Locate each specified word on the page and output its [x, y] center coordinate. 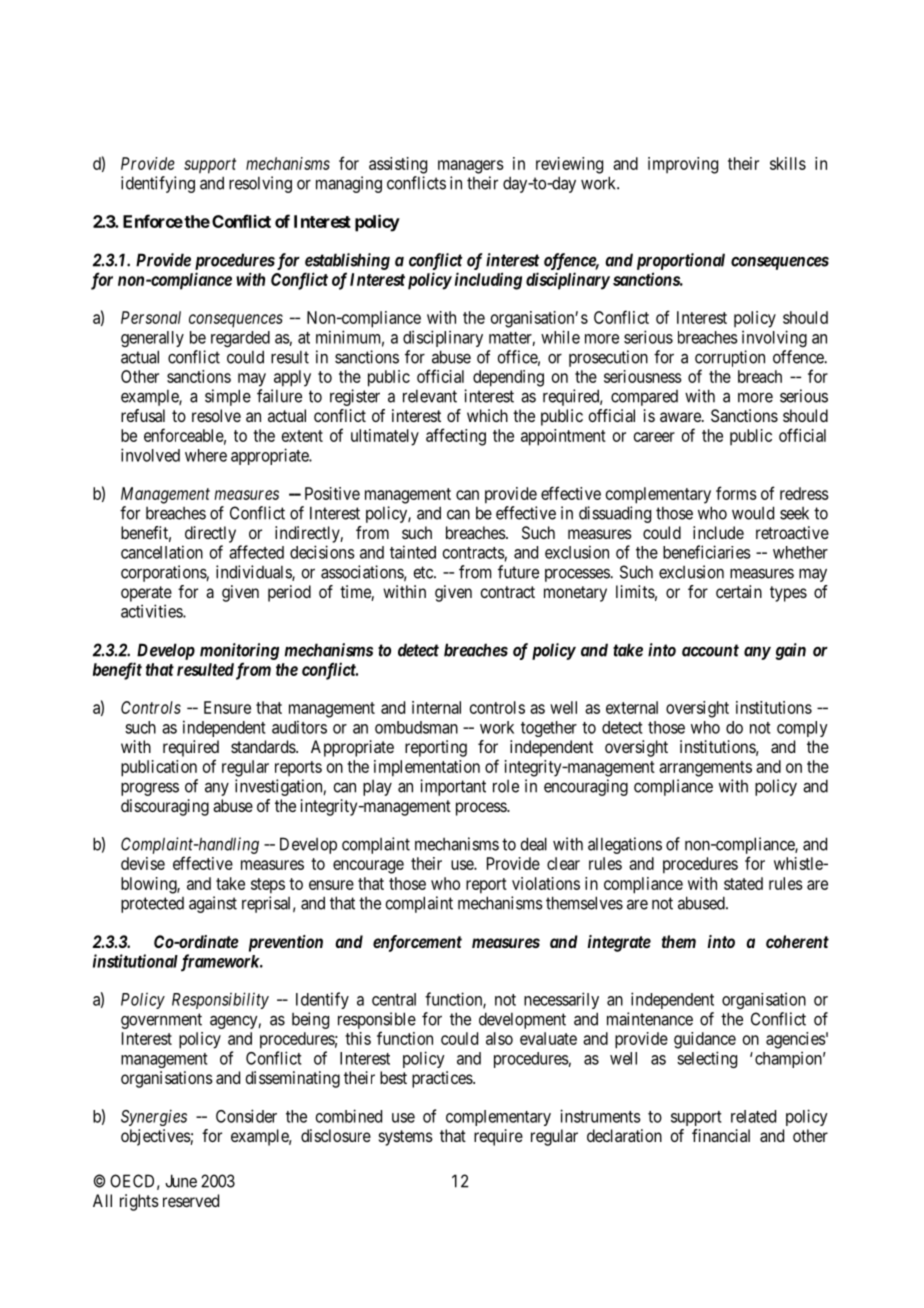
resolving [260, 184]
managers [471, 167]
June [181, 1181]
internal [436, 707]
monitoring [239, 651]
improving [683, 165]
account [710, 650]
